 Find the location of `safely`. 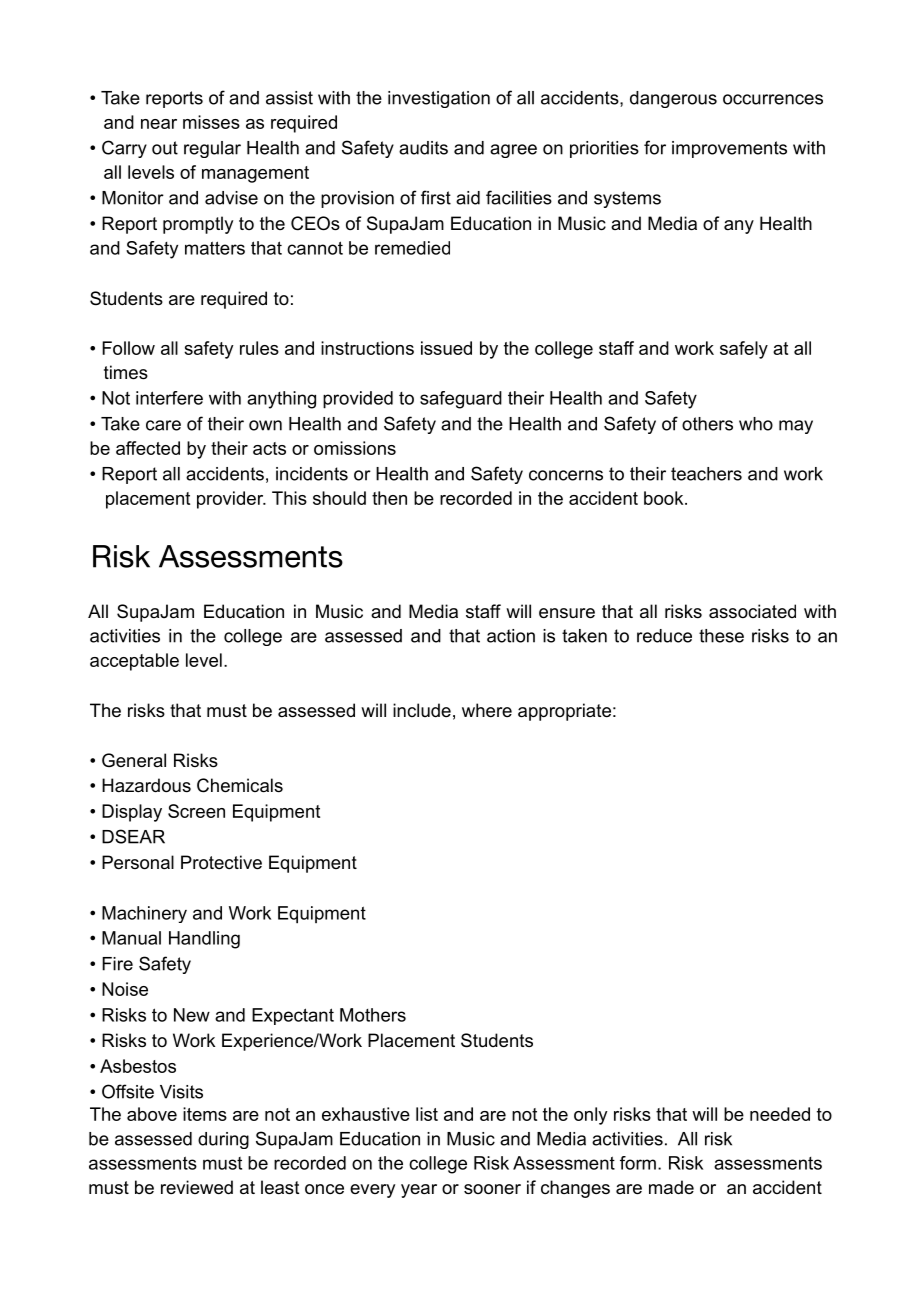

safely is located at coordinates (744, 350).
